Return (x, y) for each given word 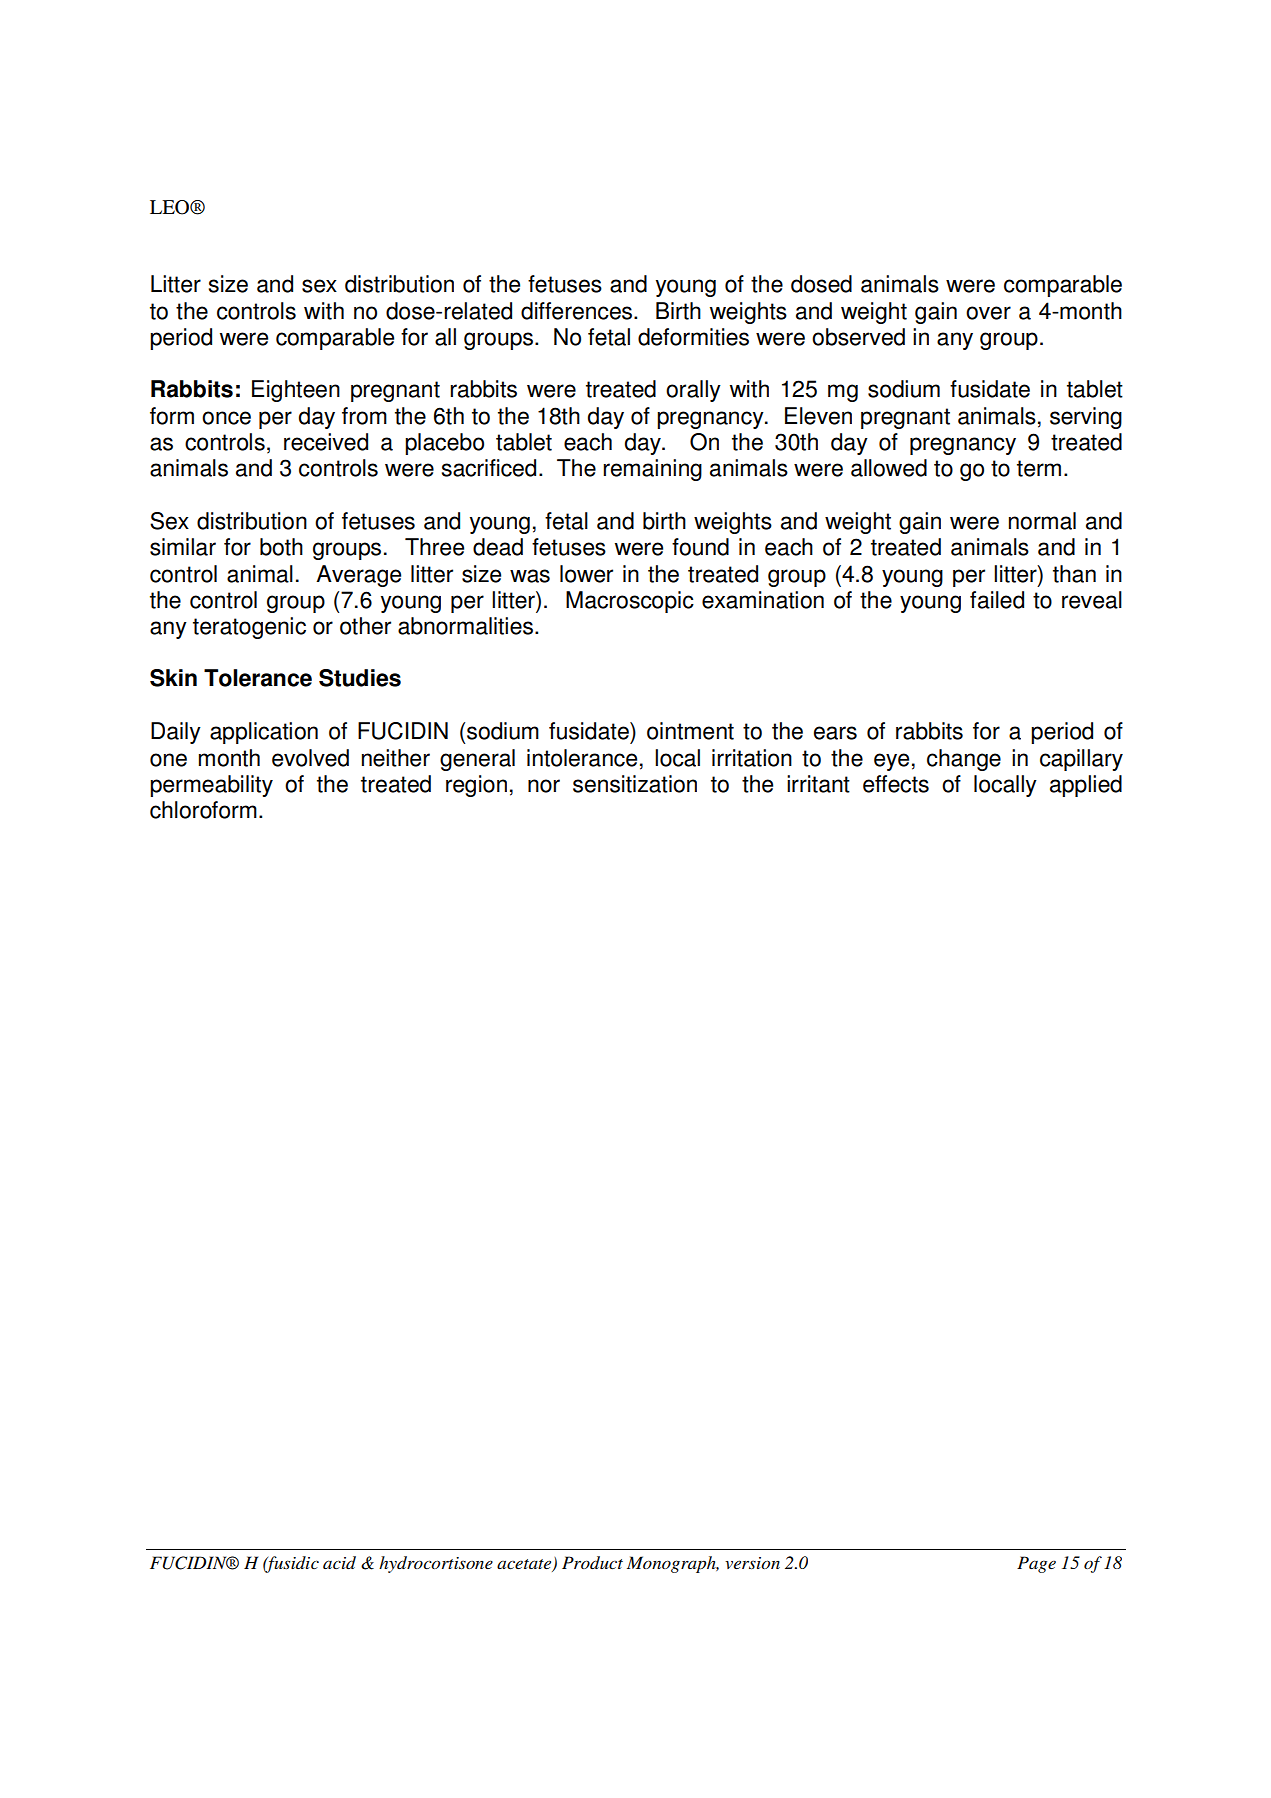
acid (339, 1562)
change (964, 760)
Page (1036, 1564)
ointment (690, 731)
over (988, 313)
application (264, 733)
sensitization (635, 784)
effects (896, 784)
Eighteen (296, 391)
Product (592, 1562)
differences (578, 311)
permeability (211, 786)
